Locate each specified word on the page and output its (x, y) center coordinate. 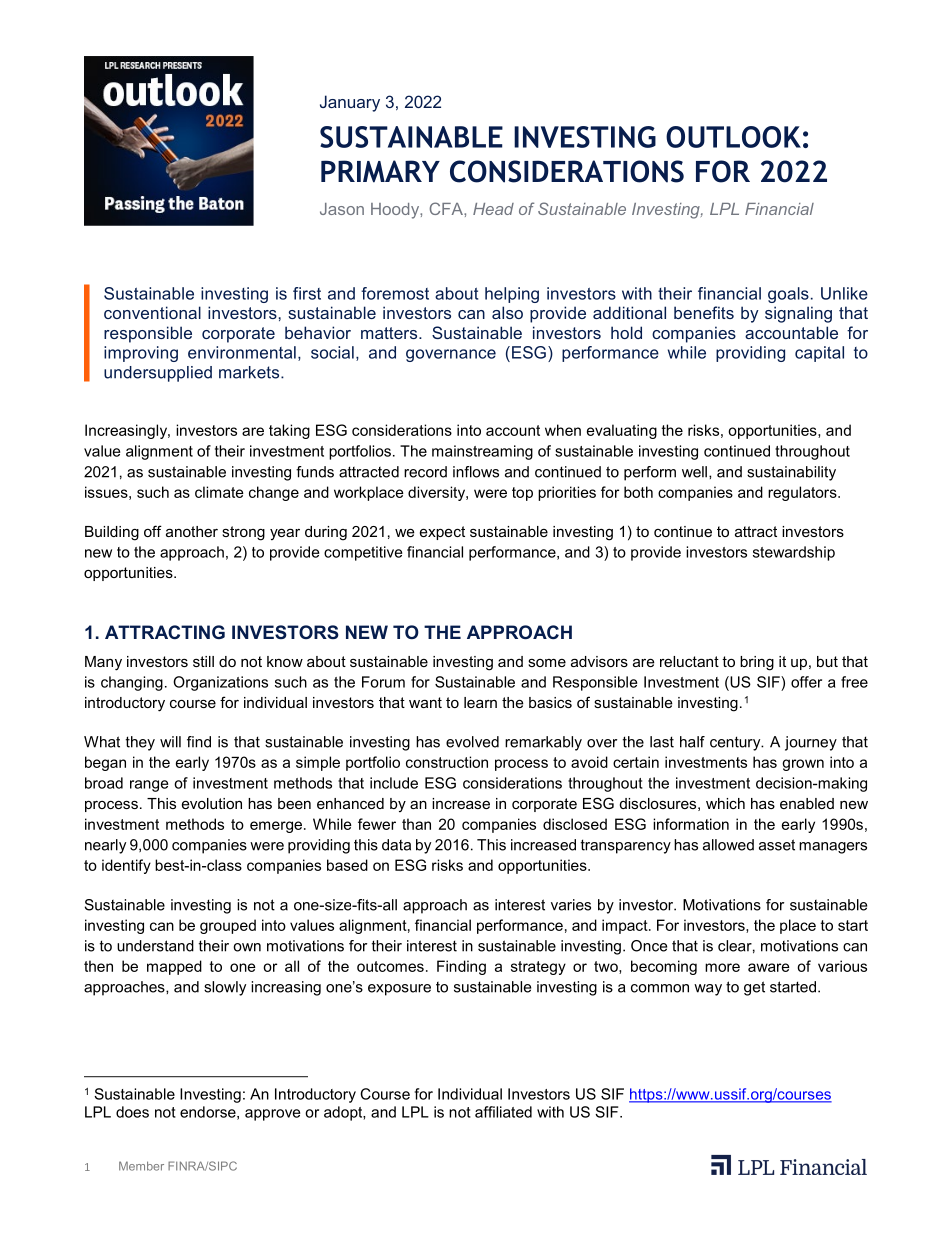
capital (819, 354)
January (350, 103)
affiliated (503, 1112)
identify (126, 866)
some (547, 663)
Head (493, 209)
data (396, 845)
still (203, 661)
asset (777, 845)
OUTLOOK (733, 137)
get (754, 988)
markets (250, 372)
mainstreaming (482, 452)
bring (757, 663)
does (132, 1112)
